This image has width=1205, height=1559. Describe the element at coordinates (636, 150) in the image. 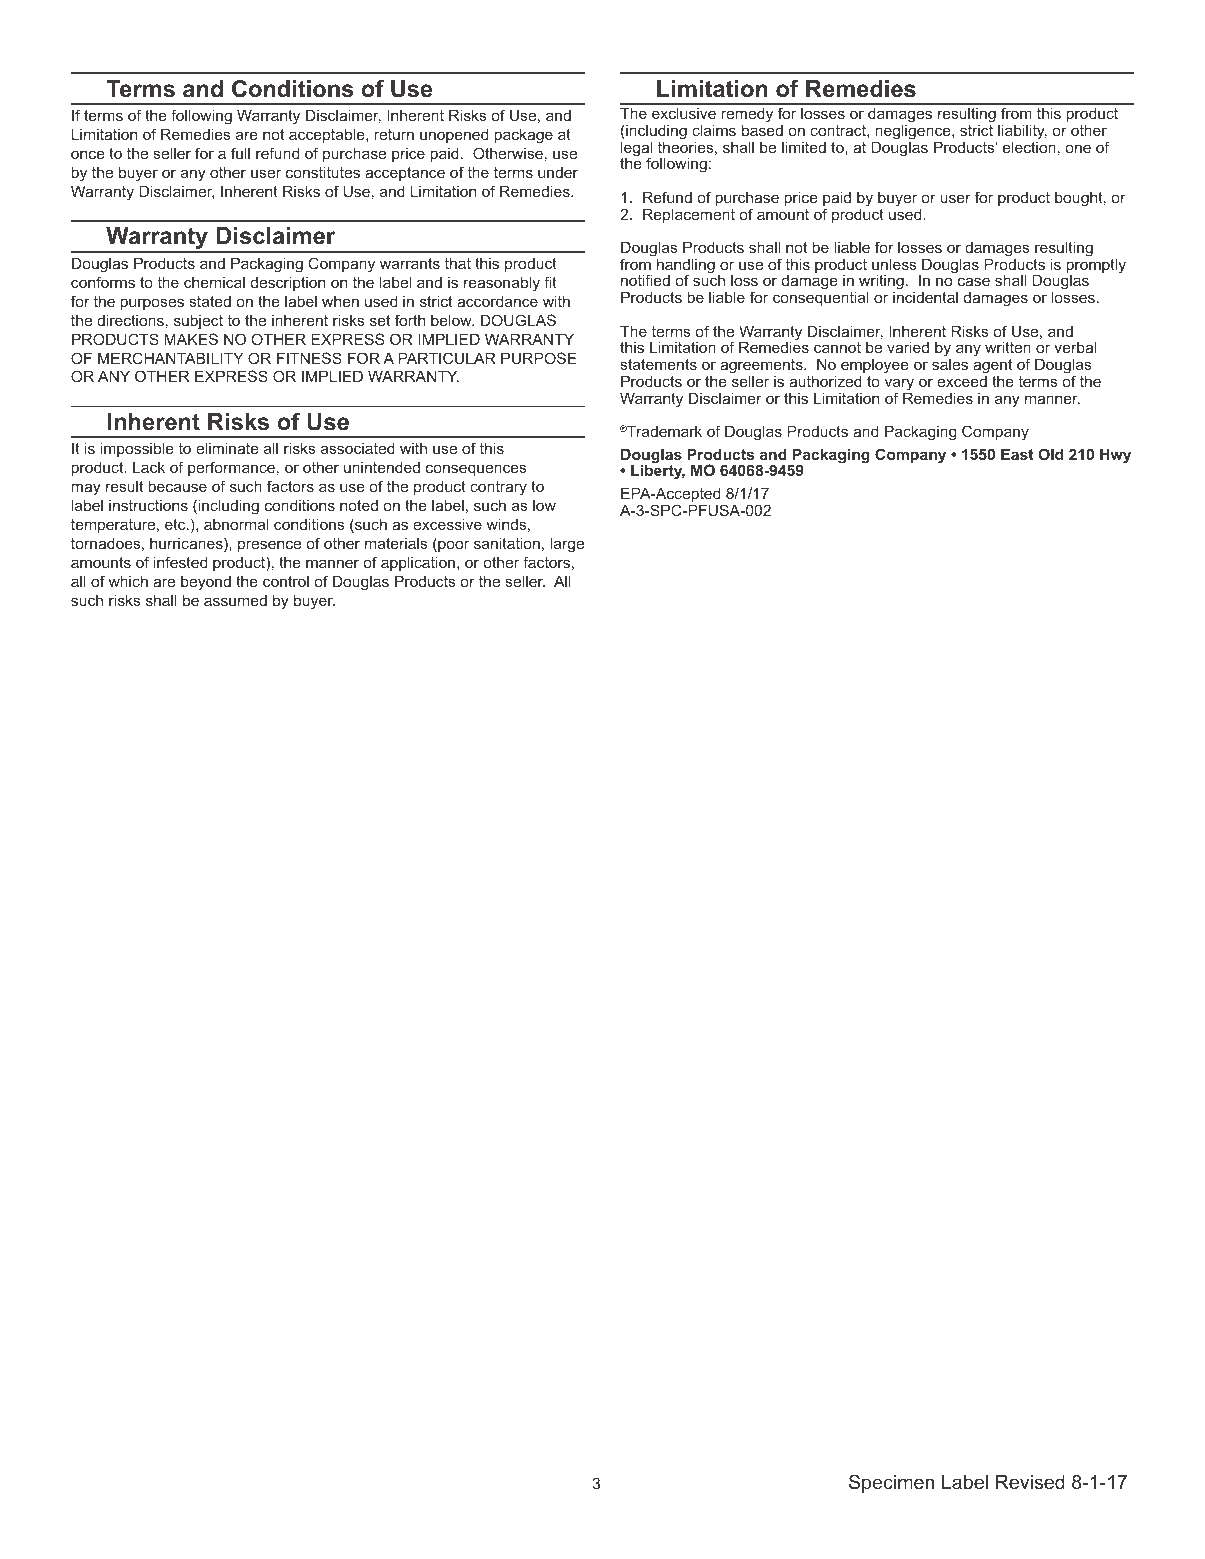

I see `legal` at that location.
